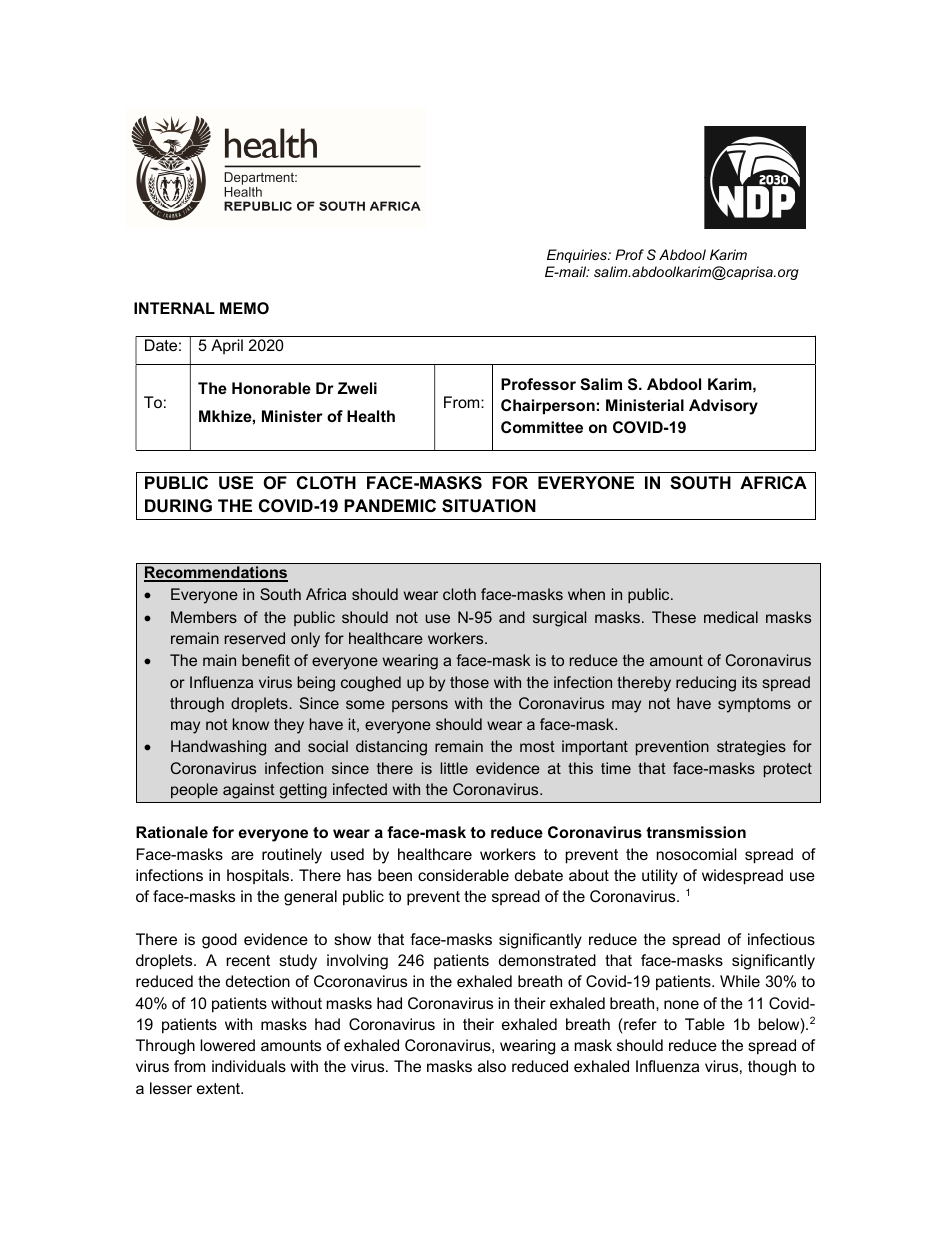  What do you see at coordinates (244, 308) in the image?
I see `MEMO` at bounding box center [244, 308].
